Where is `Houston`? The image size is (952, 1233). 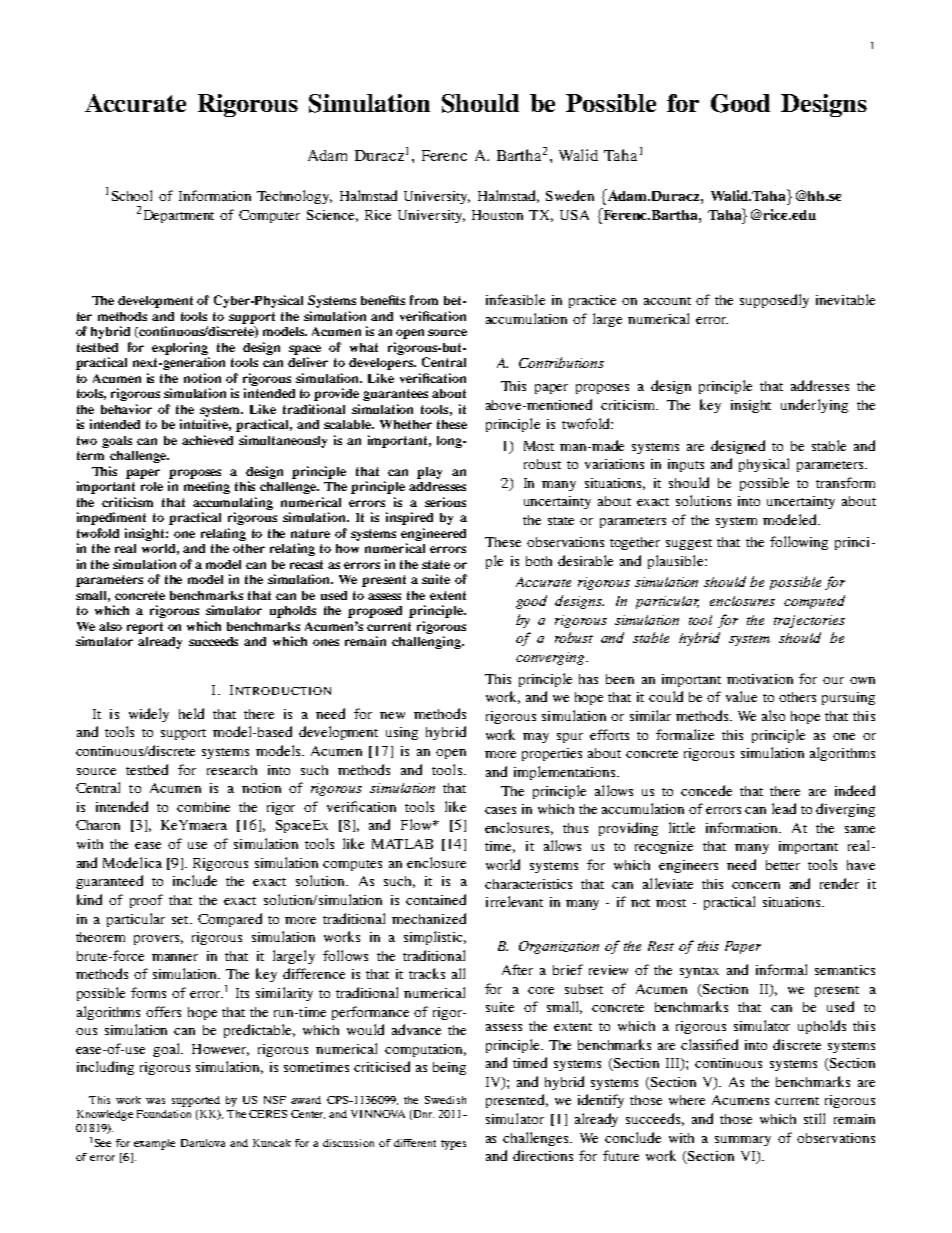
Houston is located at coordinates (497, 215).
